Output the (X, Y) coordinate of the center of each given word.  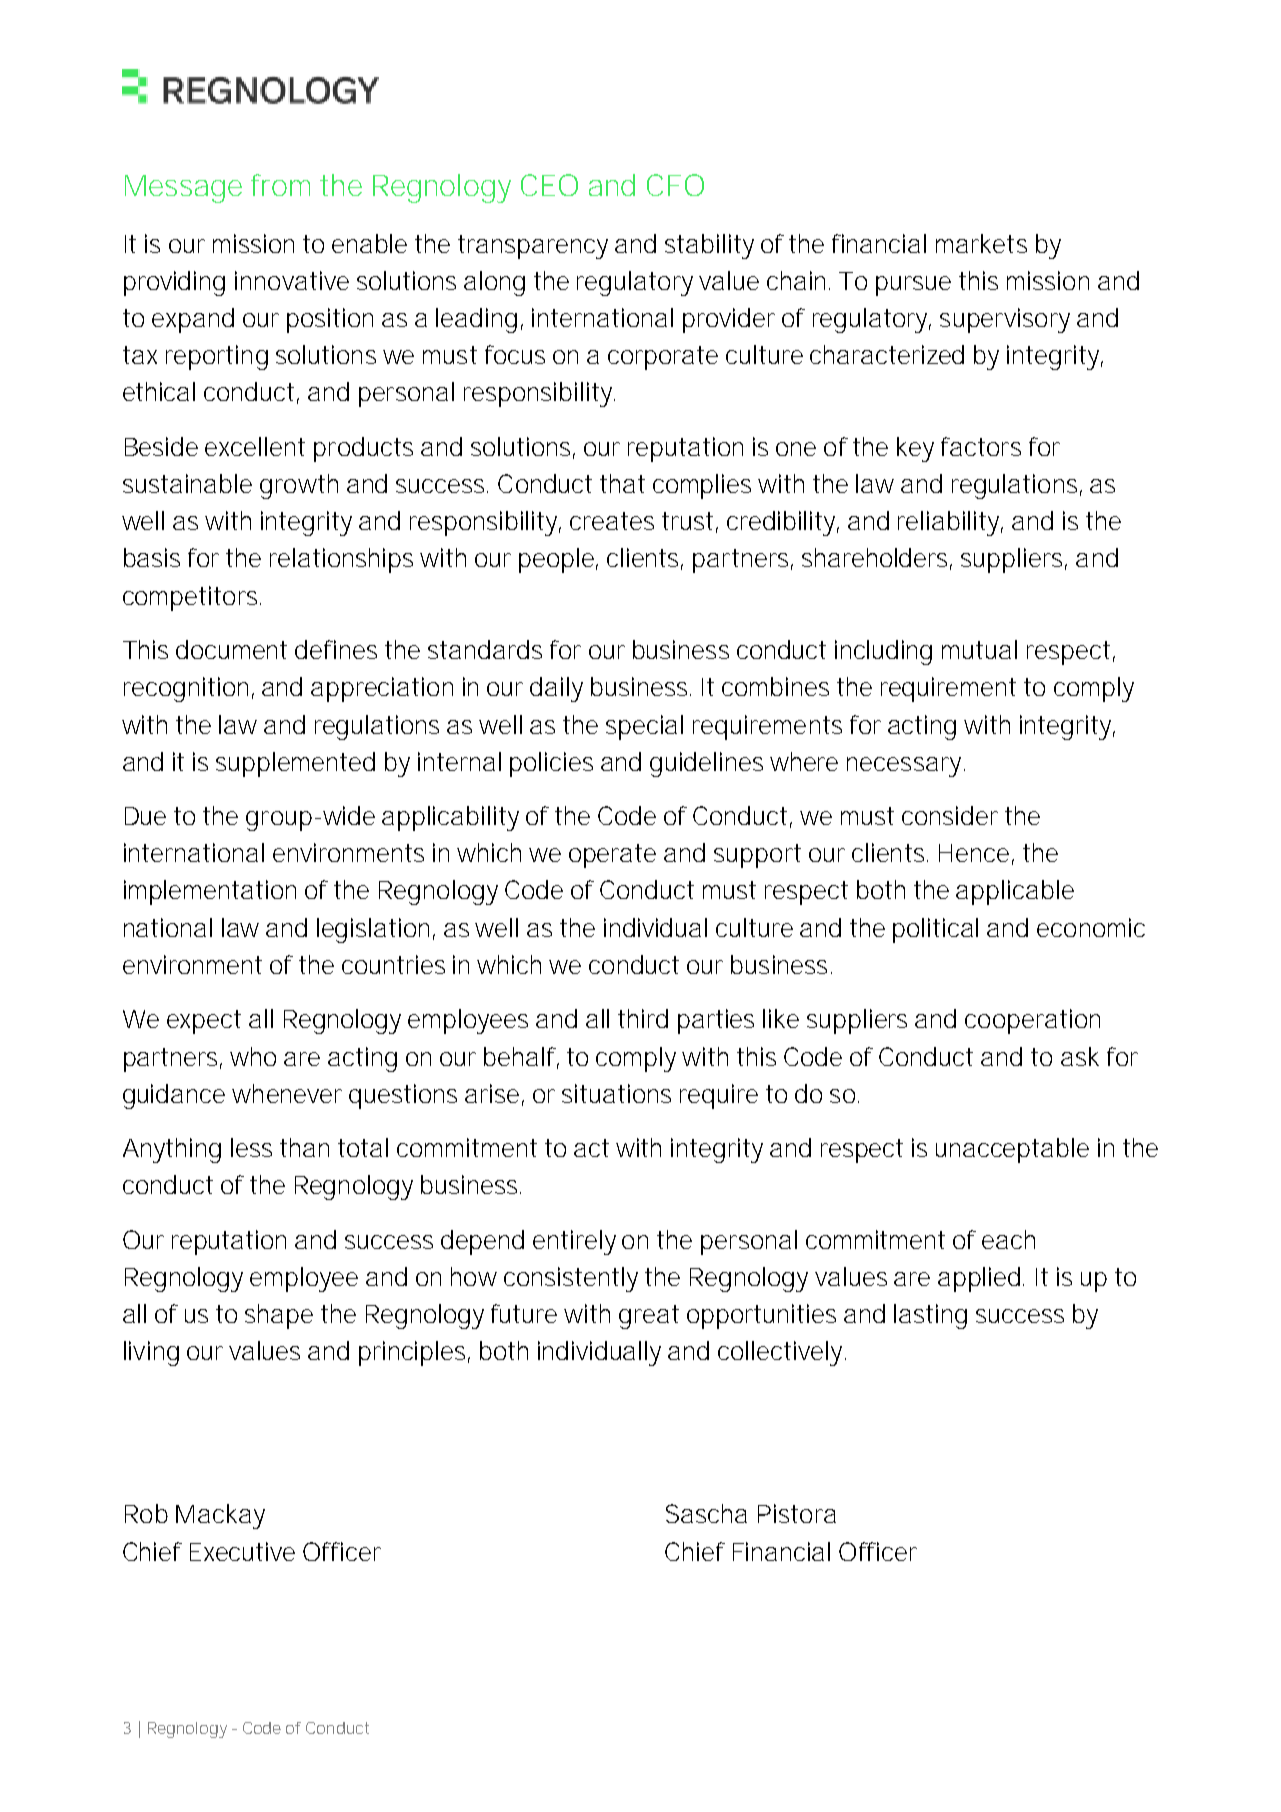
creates (612, 521)
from (280, 185)
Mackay (220, 1516)
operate (612, 856)
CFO (675, 185)
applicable (1015, 892)
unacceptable (1012, 1150)
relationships (341, 560)
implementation (210, 892)
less (251, 1147)
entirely (574, 1242)
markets (981, 243)
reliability (950, 523)
